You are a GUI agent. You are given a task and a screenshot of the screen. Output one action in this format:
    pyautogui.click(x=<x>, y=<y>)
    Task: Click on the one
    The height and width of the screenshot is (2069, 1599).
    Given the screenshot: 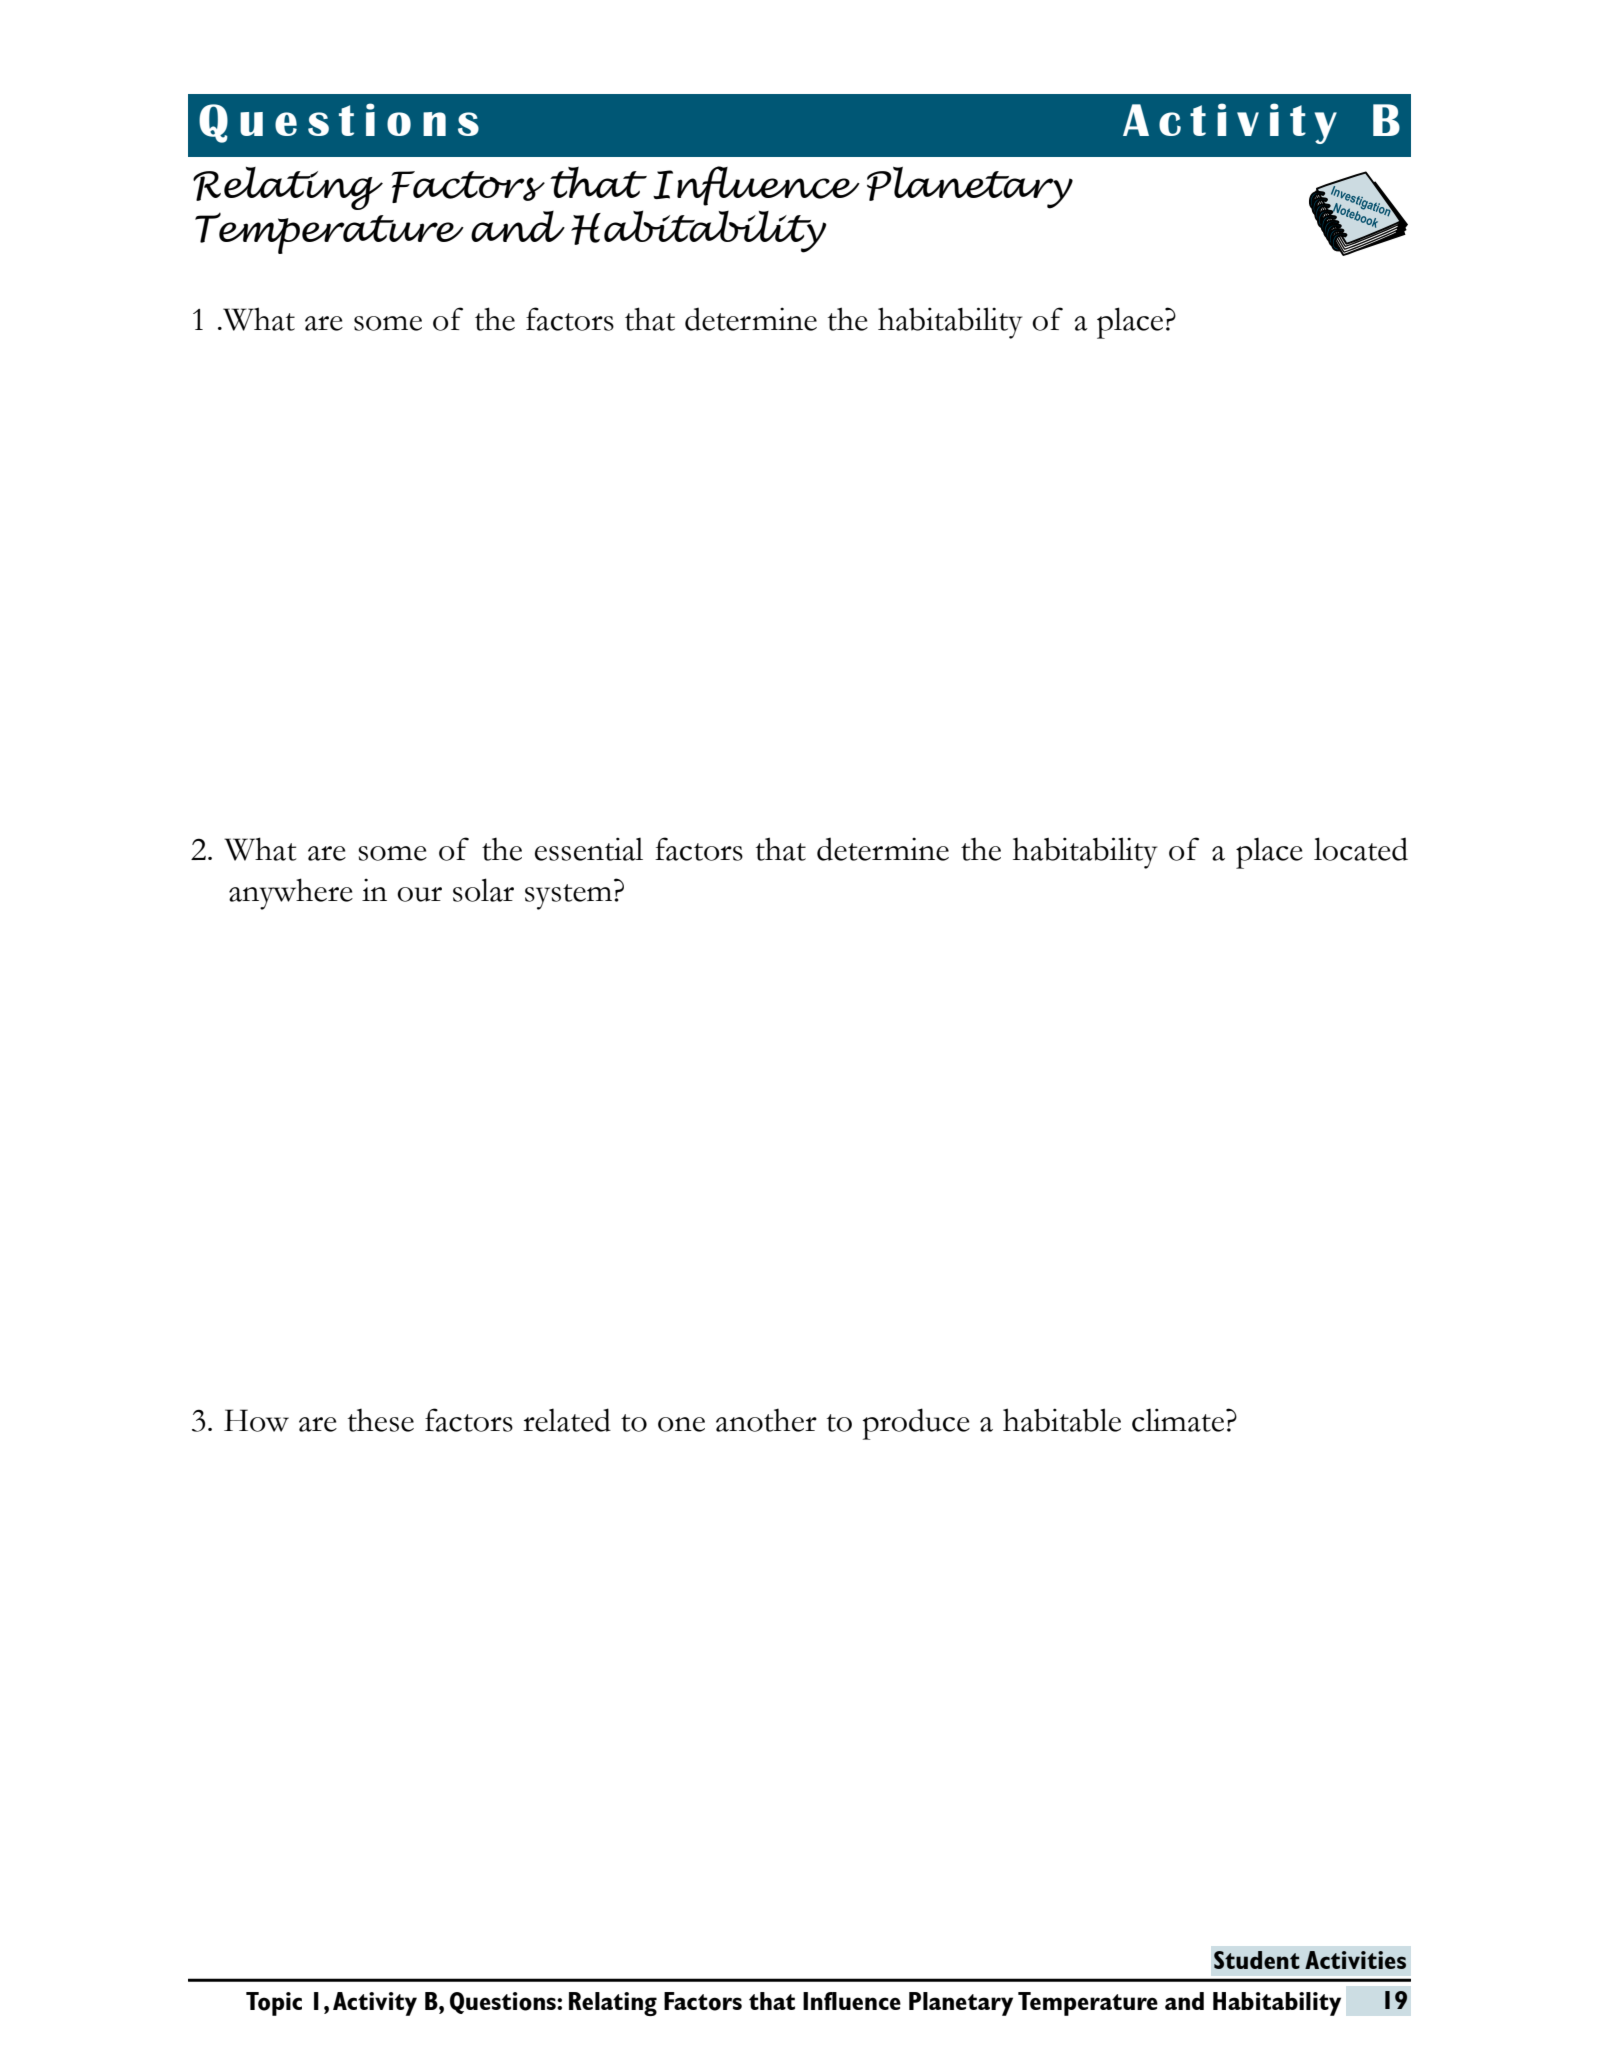 What is the action you would take?
    pyautogui.click(x=681, y=1424)
